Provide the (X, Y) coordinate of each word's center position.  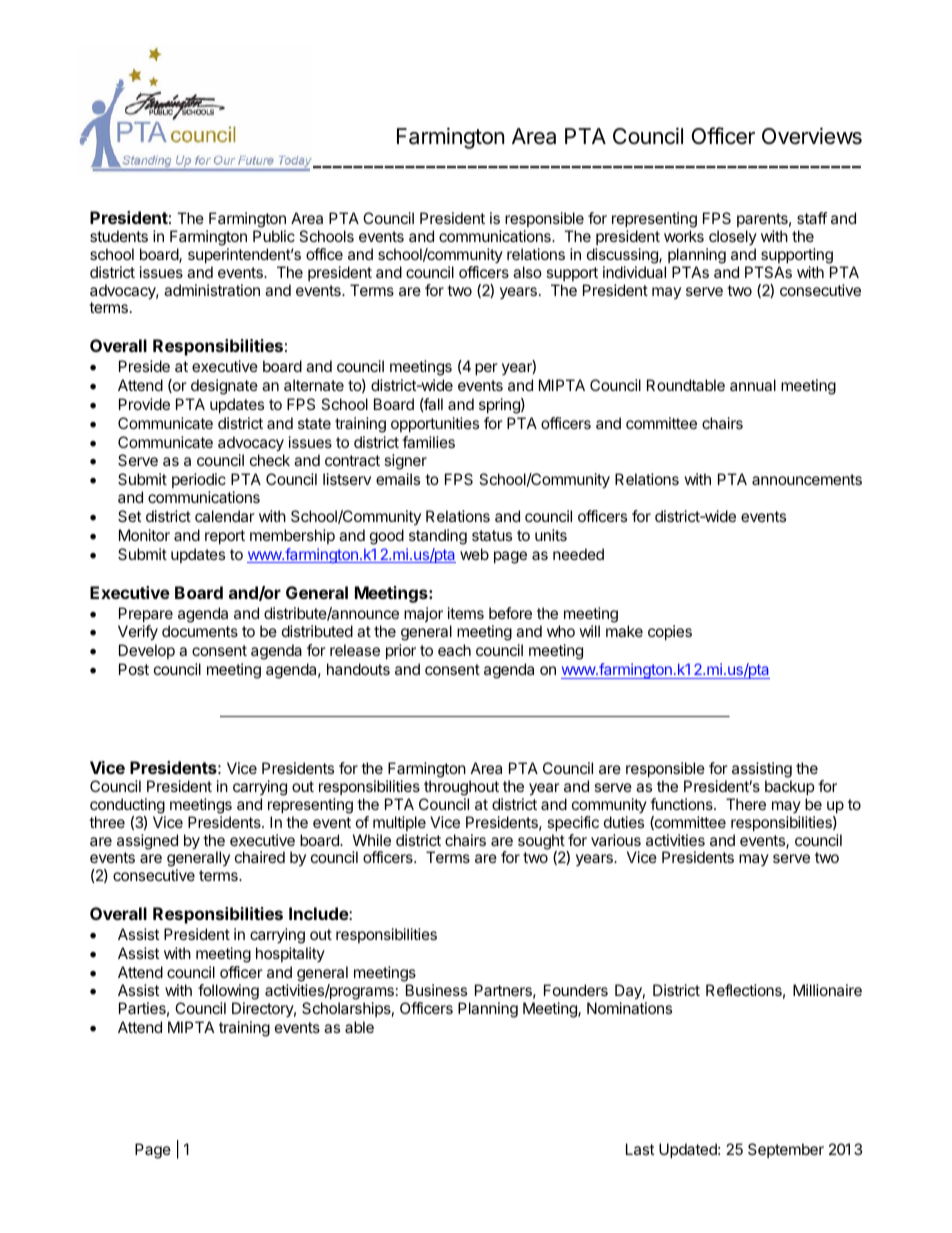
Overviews (812, 136)
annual (753, 385)
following (228, 993)
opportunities (435, 424)
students (119, 236)
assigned (147, 842)
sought (541, 843)
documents (200, 631)
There (746, 804)
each (454, 650)
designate (224, 387)
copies (670, 632)
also (527, 272)
